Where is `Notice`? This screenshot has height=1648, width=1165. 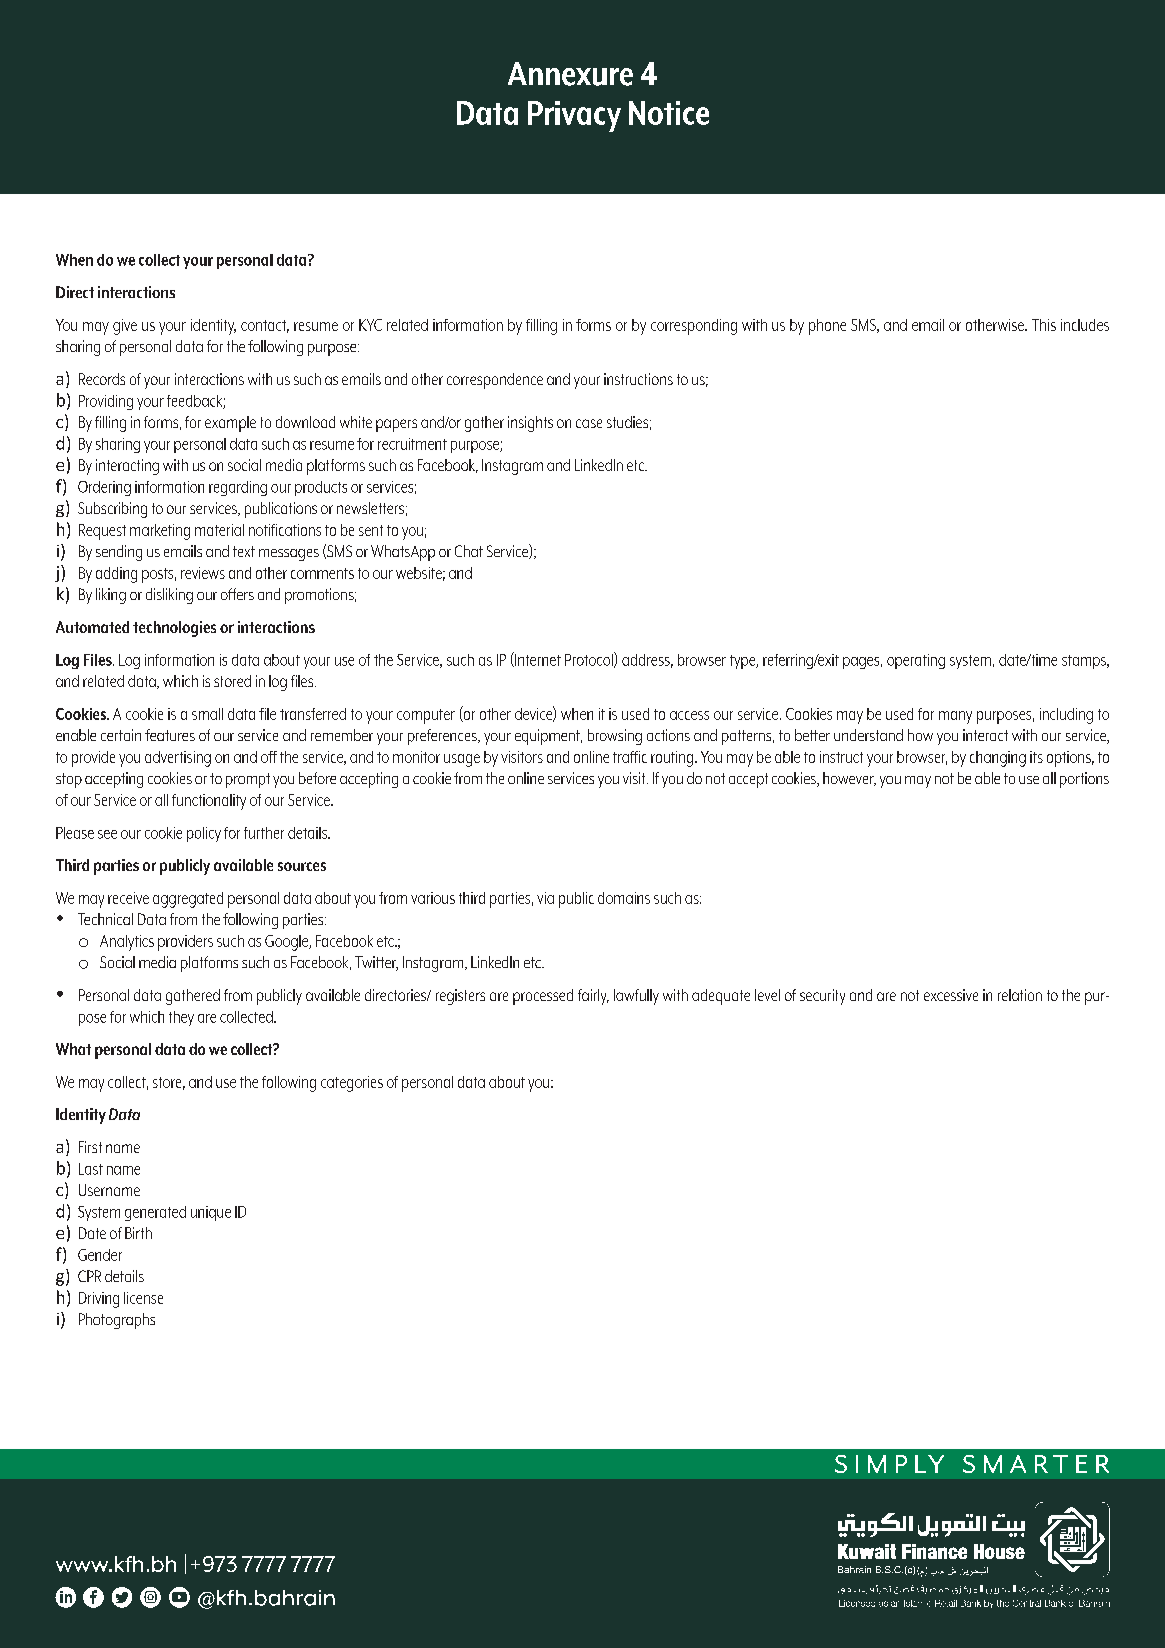 Notice is located at coordinates (669, 113).
